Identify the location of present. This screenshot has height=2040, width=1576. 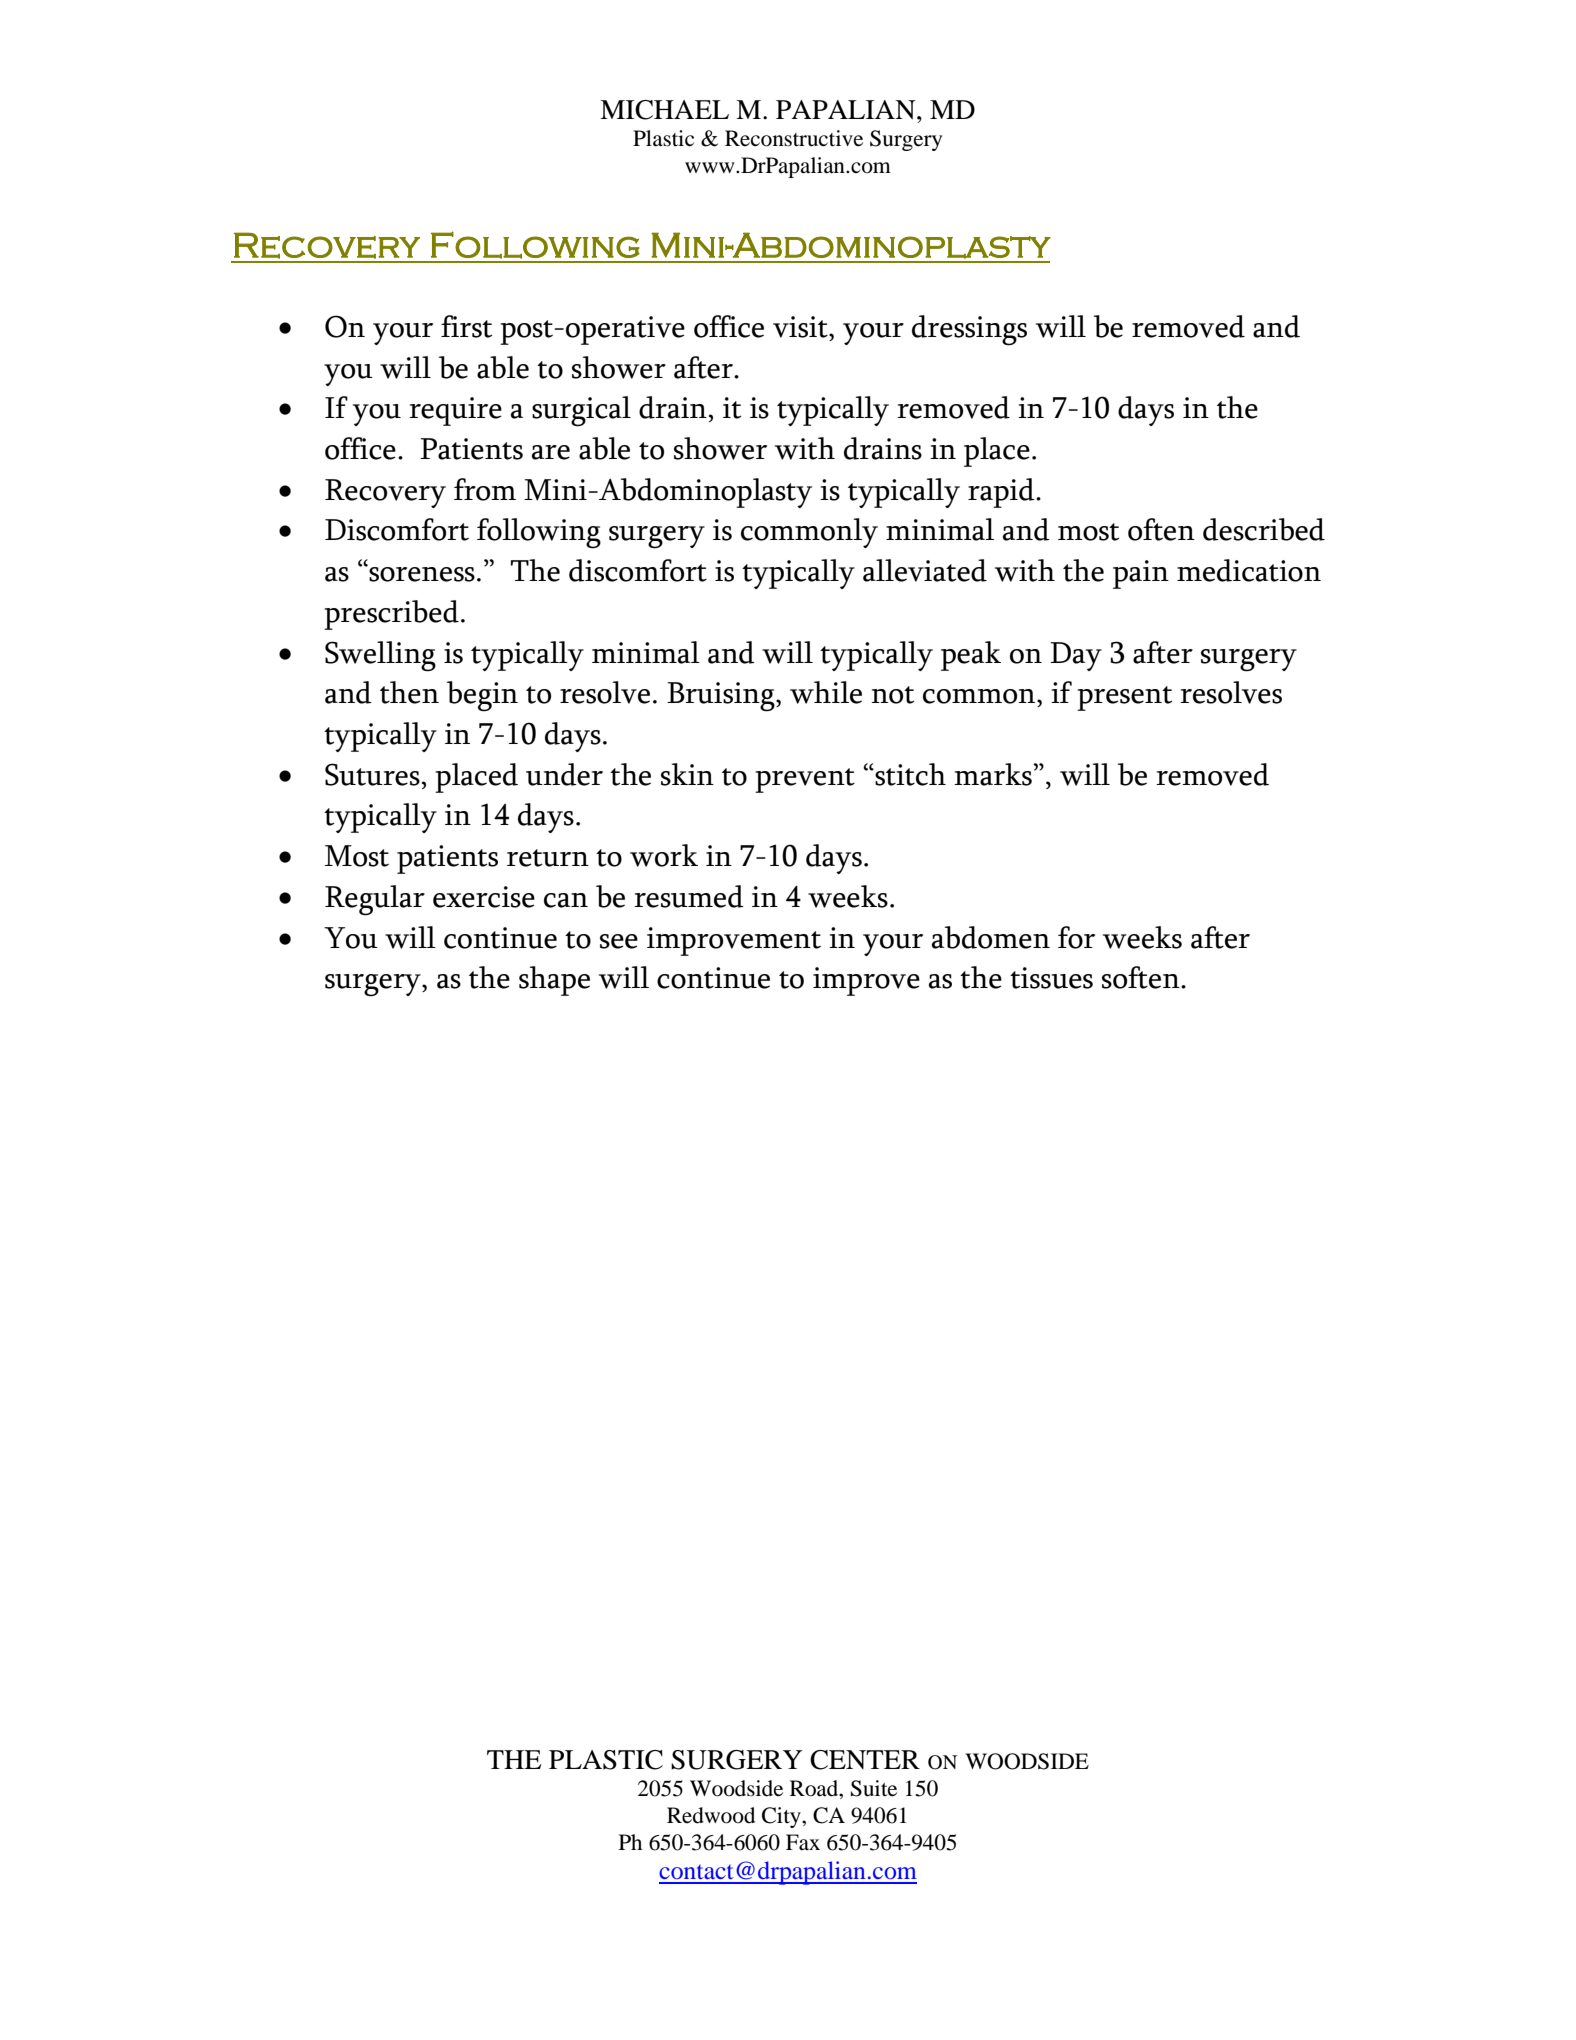
(1124, 698).
